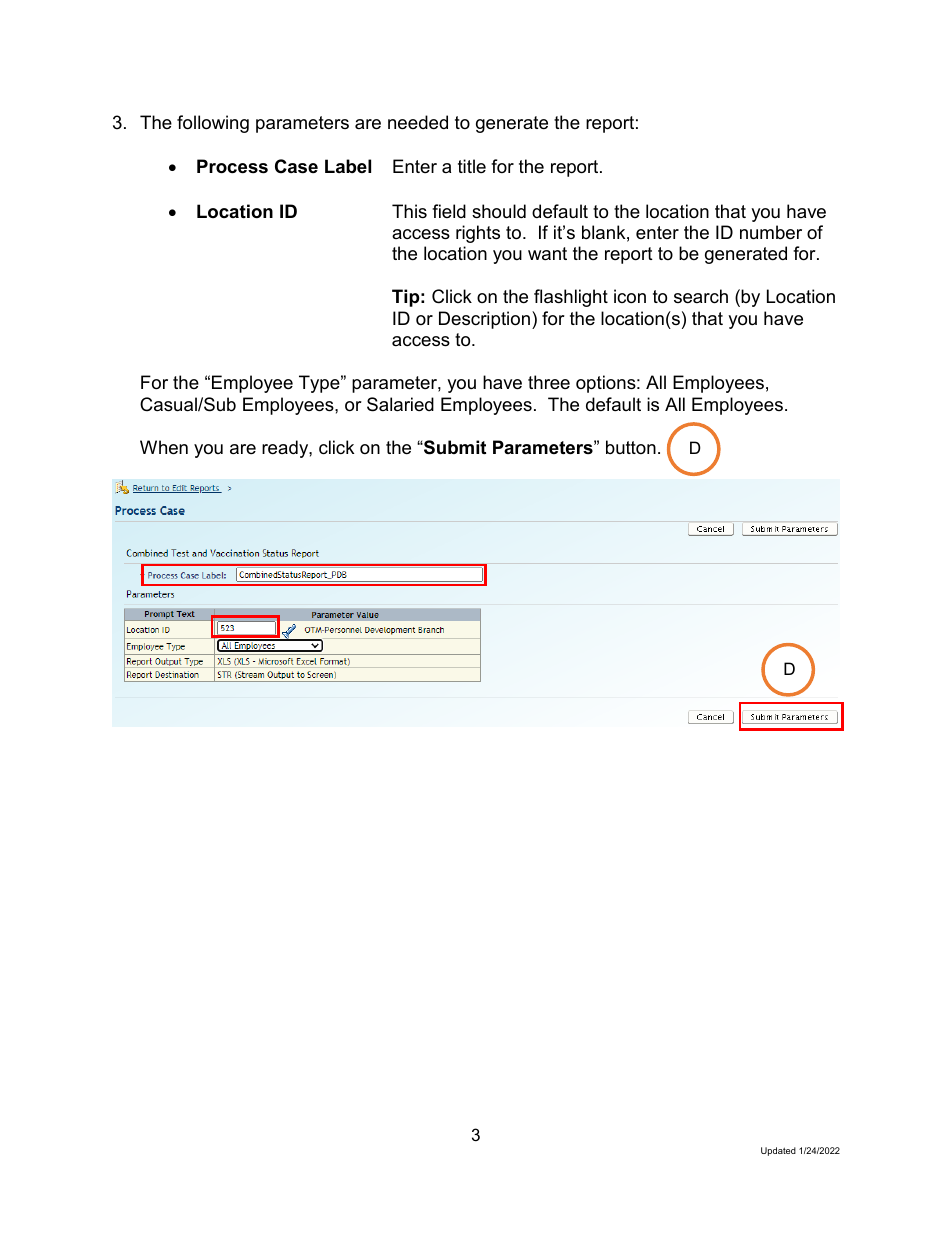 The width and height of the screenshot is (952, 1233). I want to click on title, so click(472, 166).
